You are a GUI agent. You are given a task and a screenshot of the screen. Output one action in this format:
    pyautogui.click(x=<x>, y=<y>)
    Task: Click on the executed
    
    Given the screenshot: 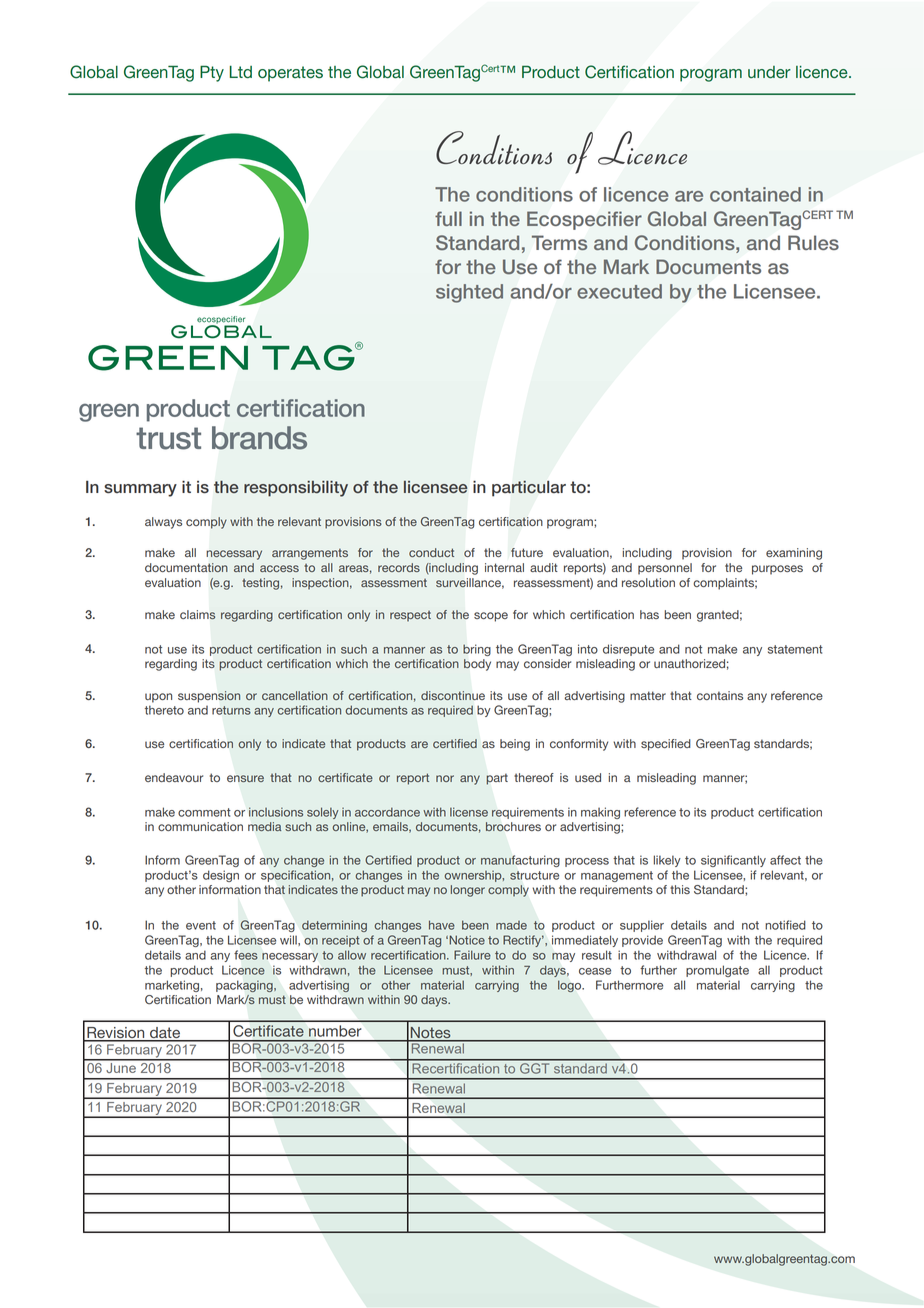 What is the action you would take?
    pyautogui.click(x=619, y=291)
